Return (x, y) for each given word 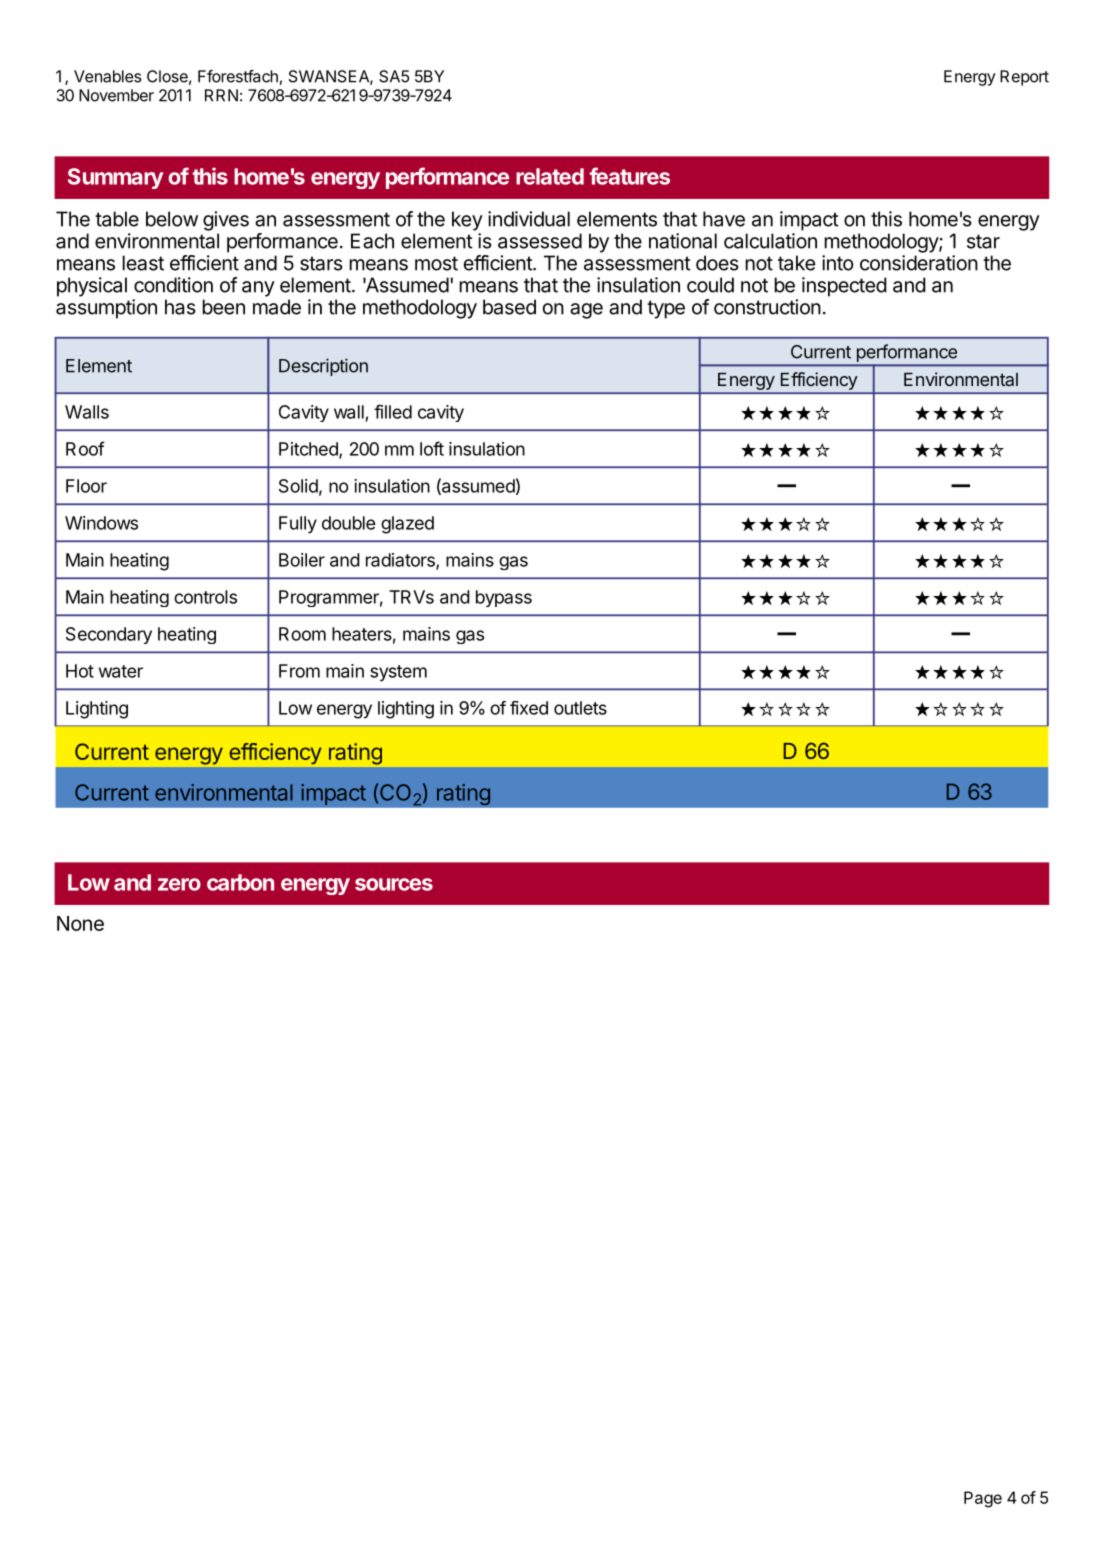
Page (983, 1499)
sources (394, 884)
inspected (844, 287)
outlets (580, 708)
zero (179, 884)
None (80, 923)
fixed (529, 708)
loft (432, 448)
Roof (85, 448)
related (550, 176)
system (398, 673)
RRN (221, 95)
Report (1024, 78)
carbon (240, 882)
